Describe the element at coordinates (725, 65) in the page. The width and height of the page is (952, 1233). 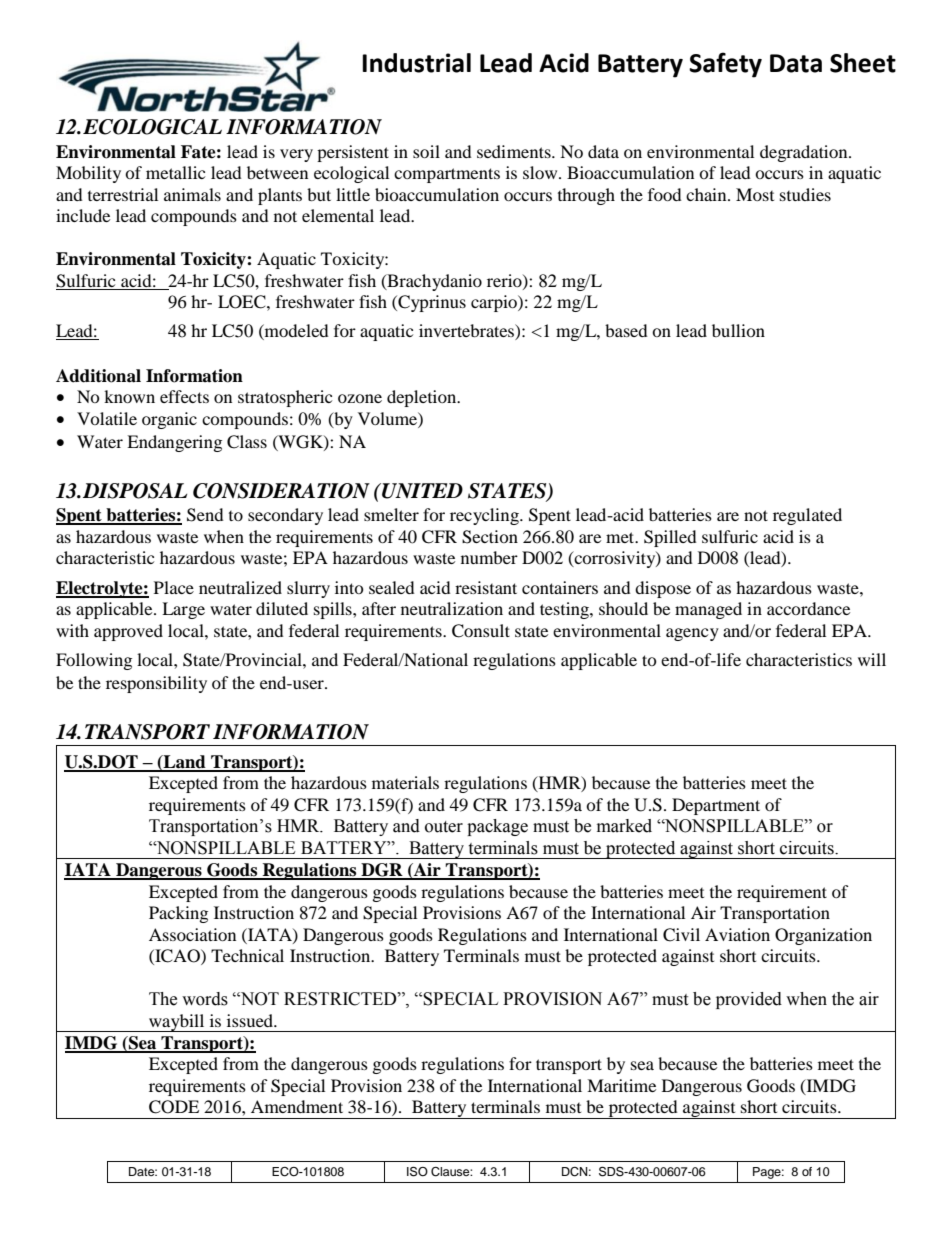
I see `Safety` at that location.
